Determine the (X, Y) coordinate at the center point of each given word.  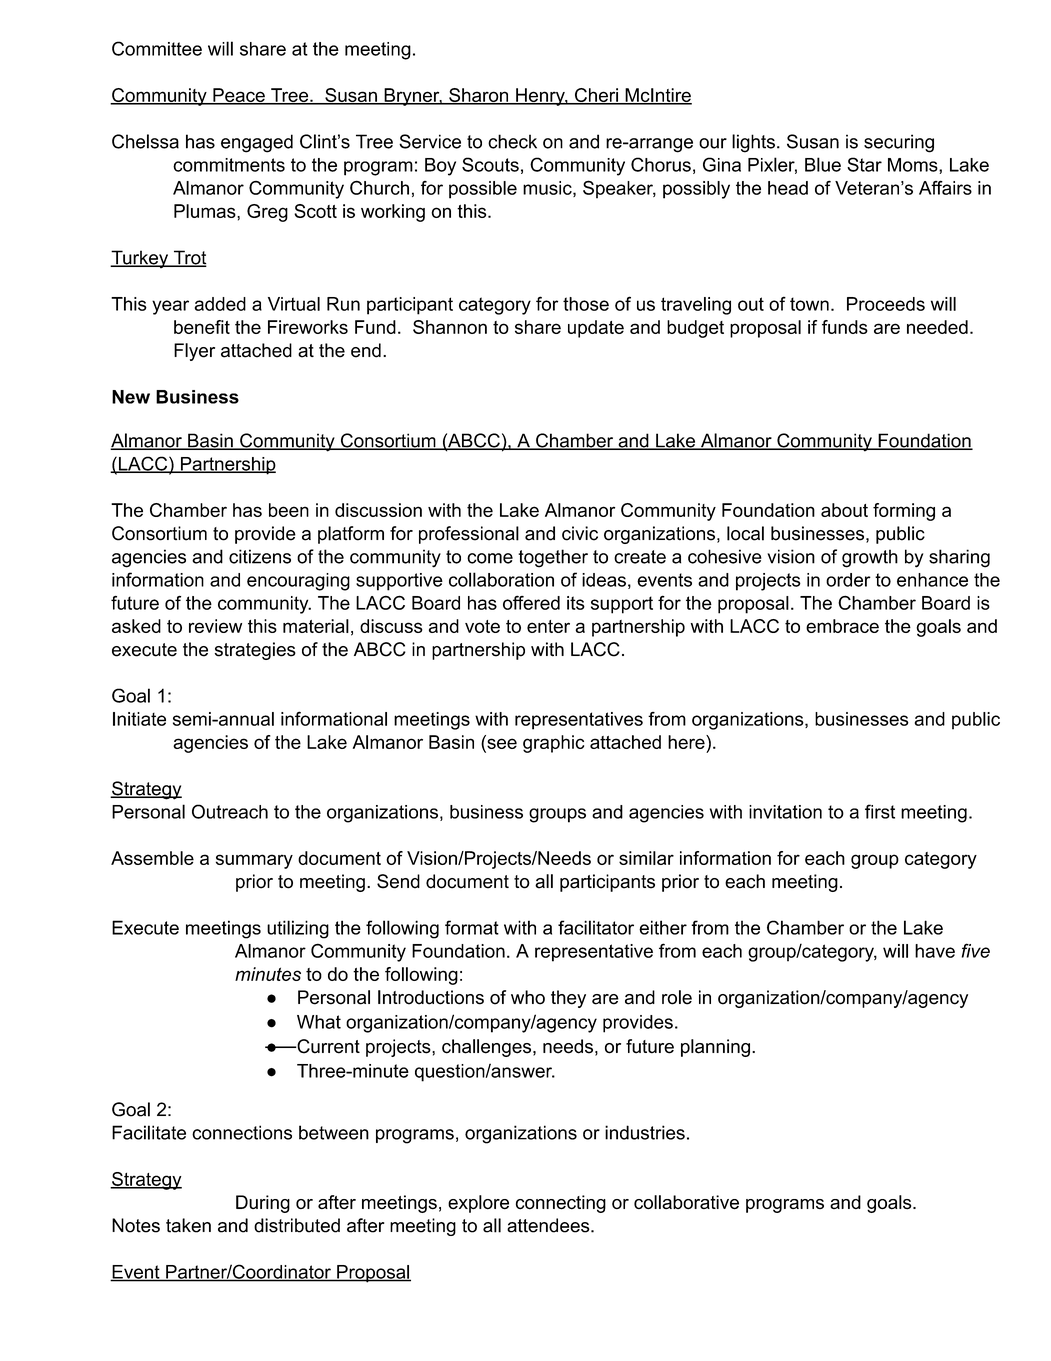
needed (937, 327)
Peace (239, 96)
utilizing (298, 929)
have (935, 951)
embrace (842, 626)
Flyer (194, 352)
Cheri (596, 96)
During (263, 1204)
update (596, 329)
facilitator (596, 927)
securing (899, 143)
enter (548, 626)
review (215, 626)
